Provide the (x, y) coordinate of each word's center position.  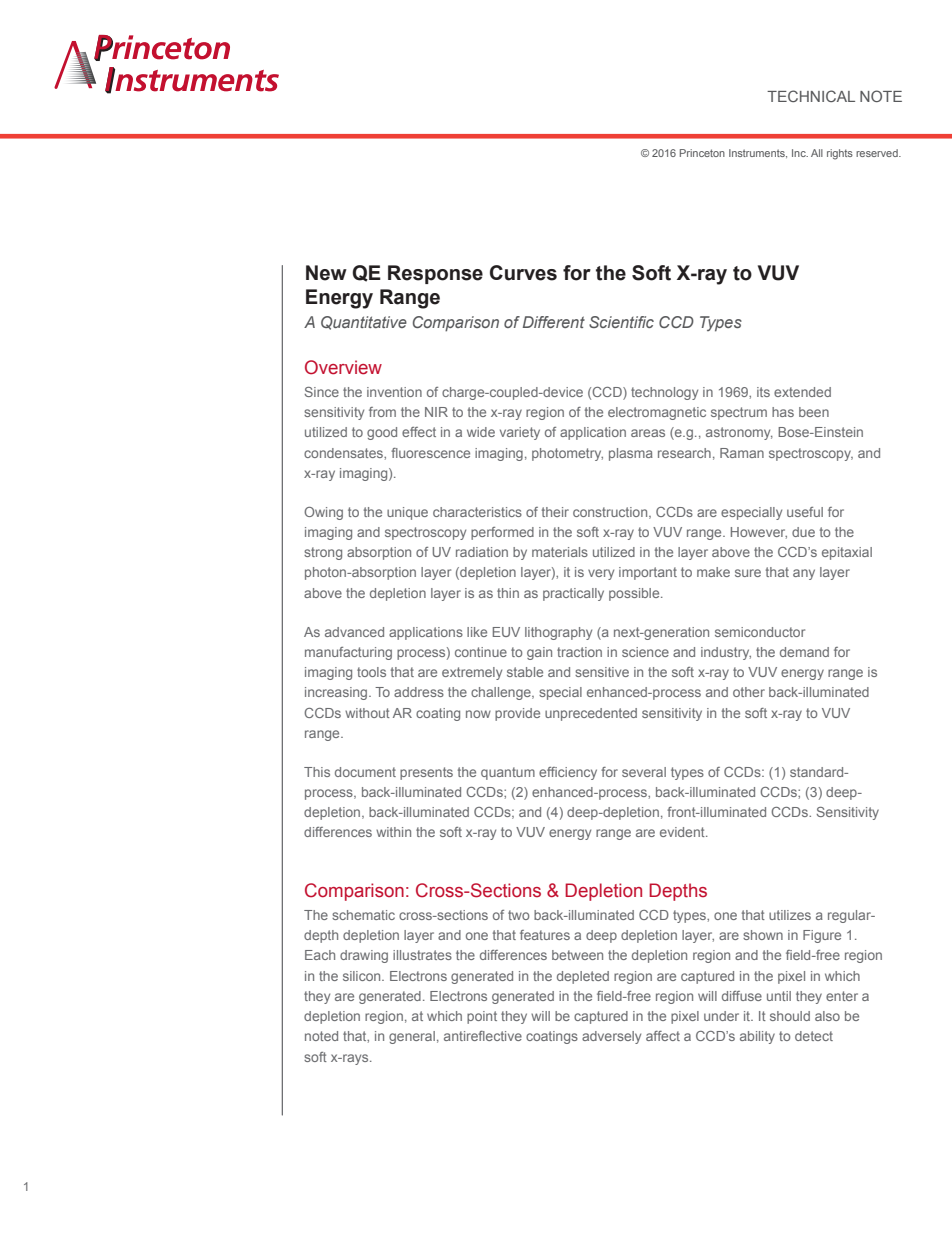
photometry (567, 454)
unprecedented (591, 714)
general (412, 1037)
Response (435, 274)
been (814, 412)
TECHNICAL (811, 96)
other (749, 692)
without (367, 713)
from (382, 412)
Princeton (702, 153)
